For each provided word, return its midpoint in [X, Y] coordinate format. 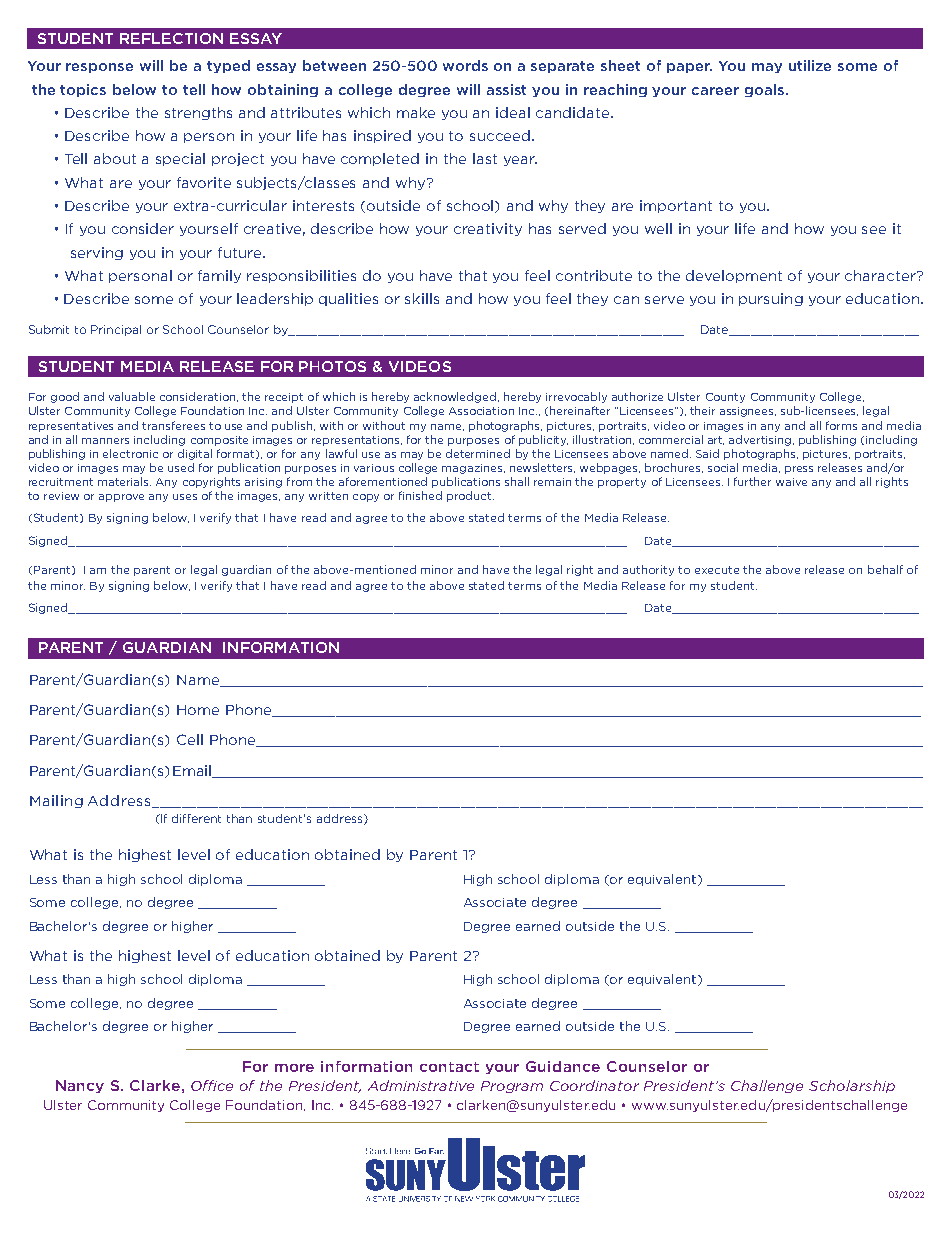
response [99, 68]
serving [97, 253]
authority [648, 570]
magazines [473, 469]
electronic [130, 453]
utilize [810, 65]
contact [449, 1067]
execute [717, 570]
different [196, 818]
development [734, 276]
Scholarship [852, 1086]
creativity [488, 229]
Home [198, 710]
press [799, 470]
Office [212, 1085]
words [465, 65]
